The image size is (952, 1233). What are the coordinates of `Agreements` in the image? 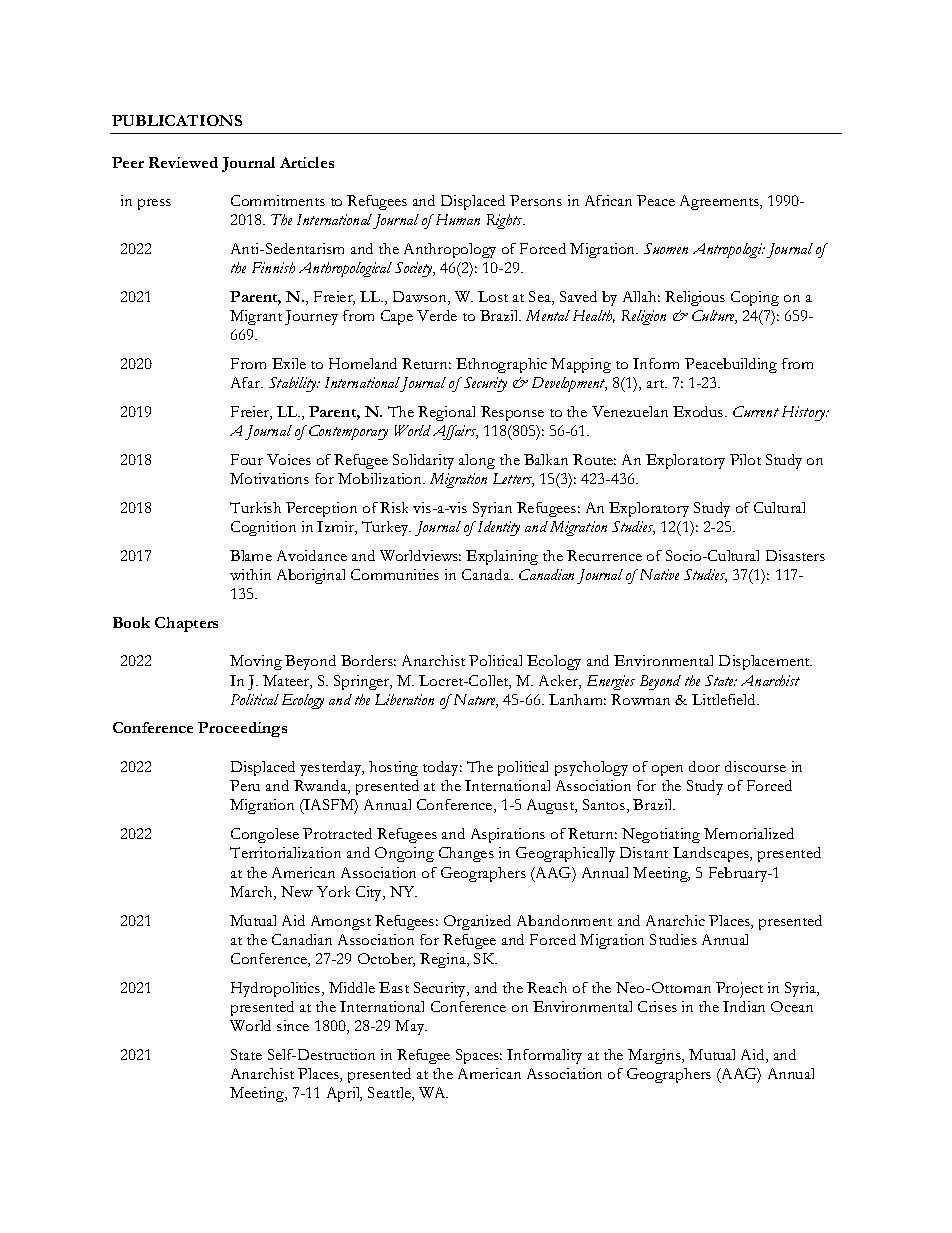 It's located at (720, 202).
